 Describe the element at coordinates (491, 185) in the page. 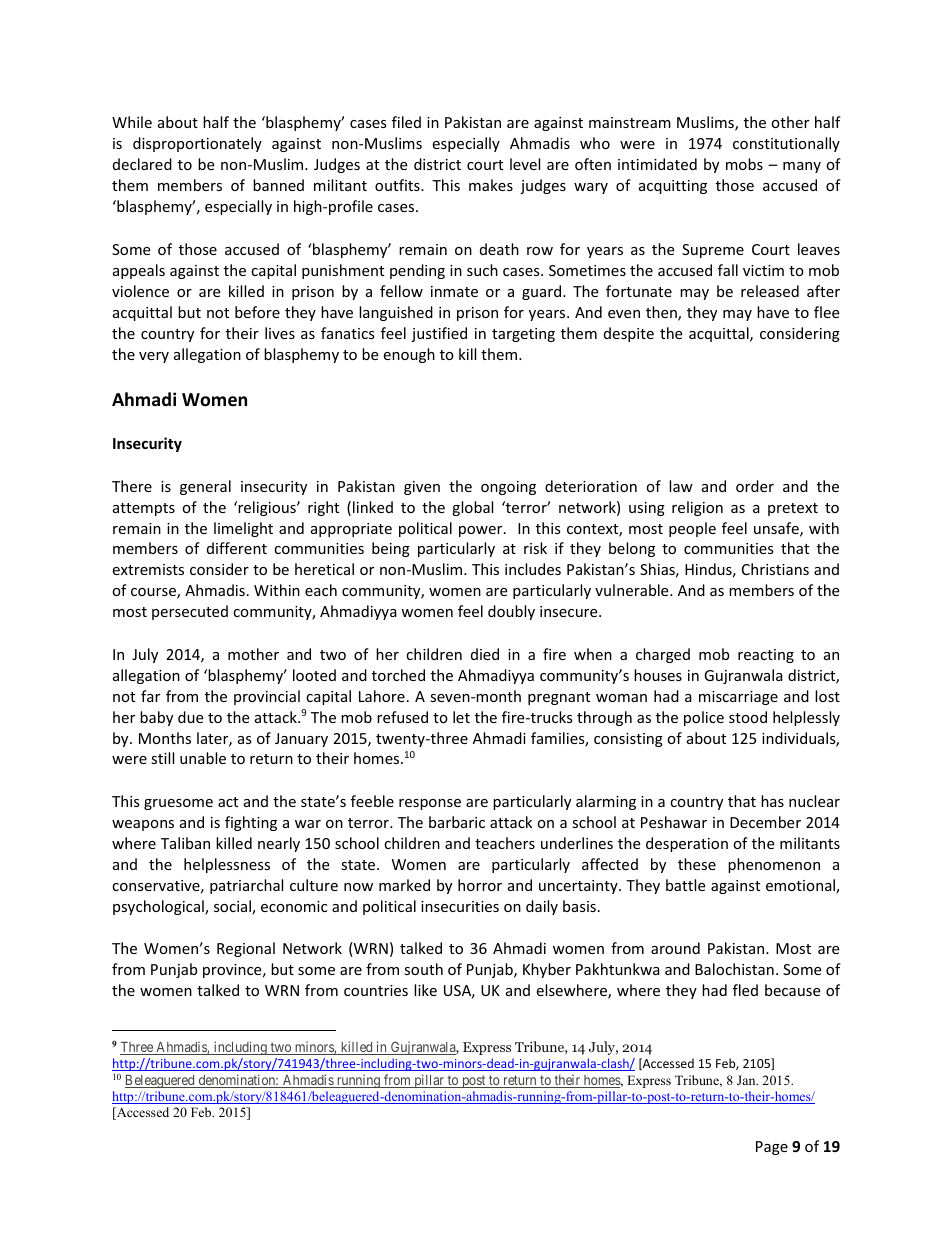

I see `makes` at that location.
